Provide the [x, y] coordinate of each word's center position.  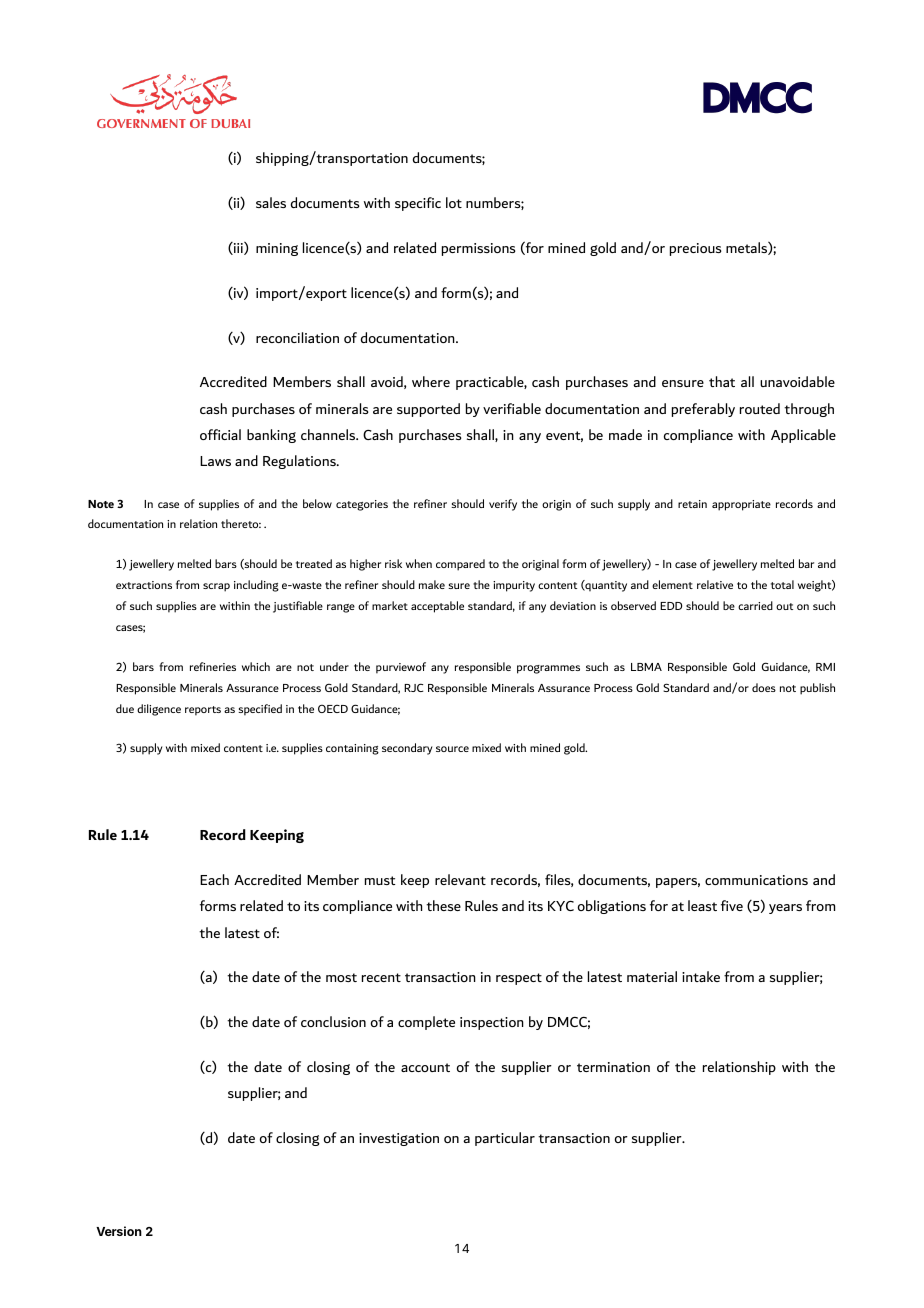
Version [119, 1231]
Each [214, 879]
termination [613, 1067]
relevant [460, 879]
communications [756, 880]
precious [696, 249]
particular [505, 1139]
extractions [144, 585]
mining [277, 249]
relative [715, 584]
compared [460, 565]
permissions [479, 249]
